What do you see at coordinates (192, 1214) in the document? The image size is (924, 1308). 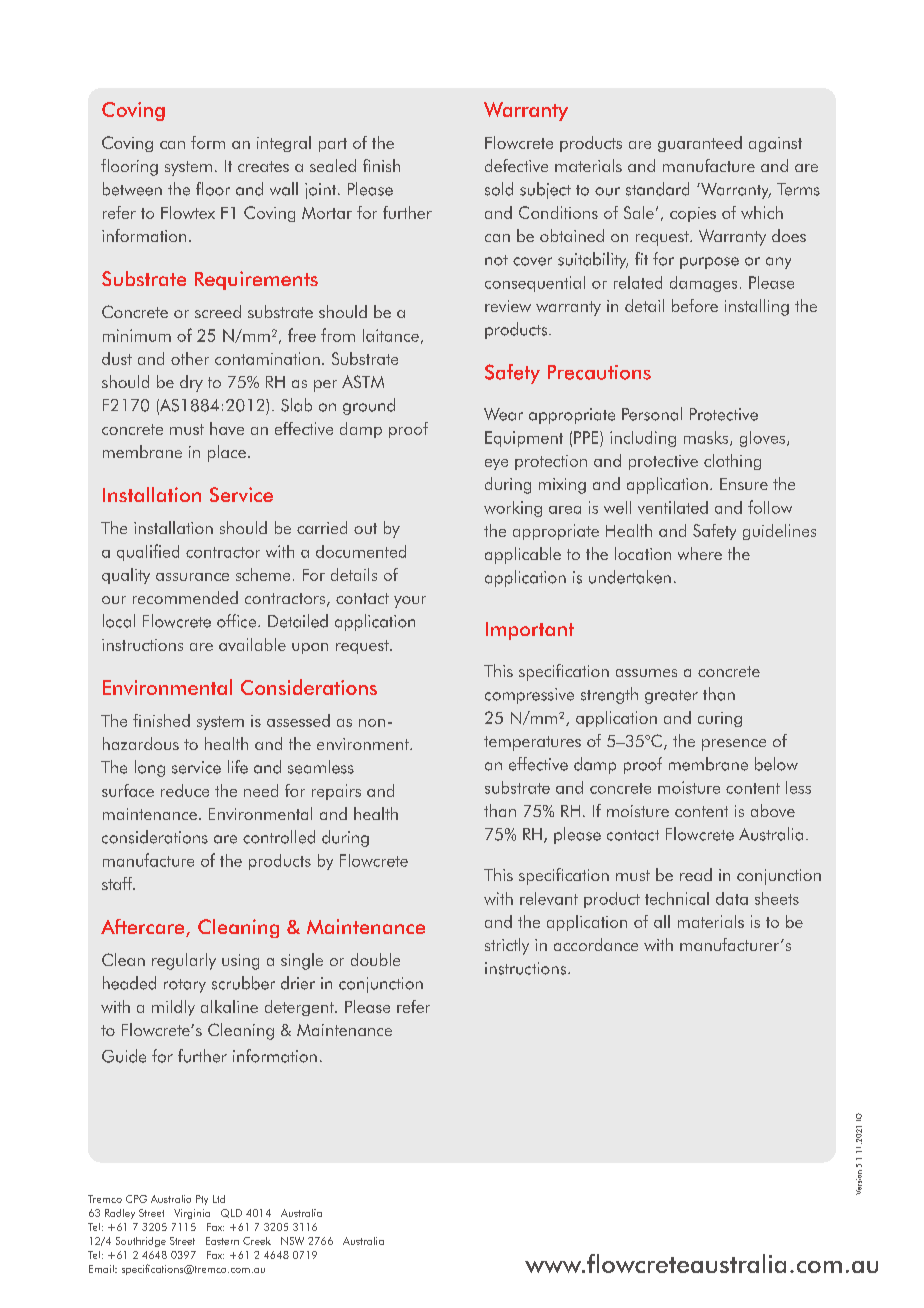 I see `Virginia` at bounding box center [192, 1214].
